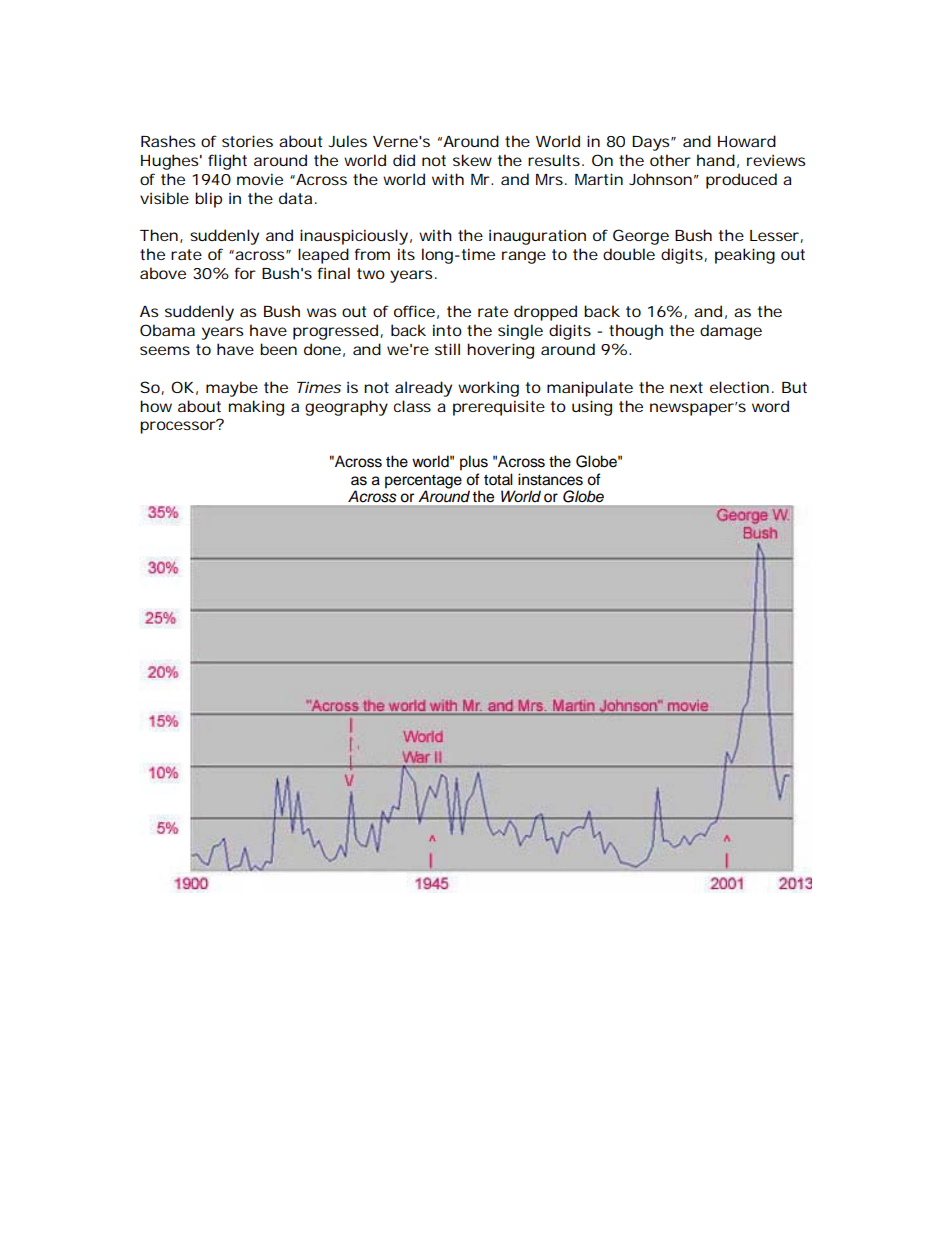 This document has height=1233, width=952. Describe the element at coordinates (247, 141) in the document. I see `stories` at that location.
